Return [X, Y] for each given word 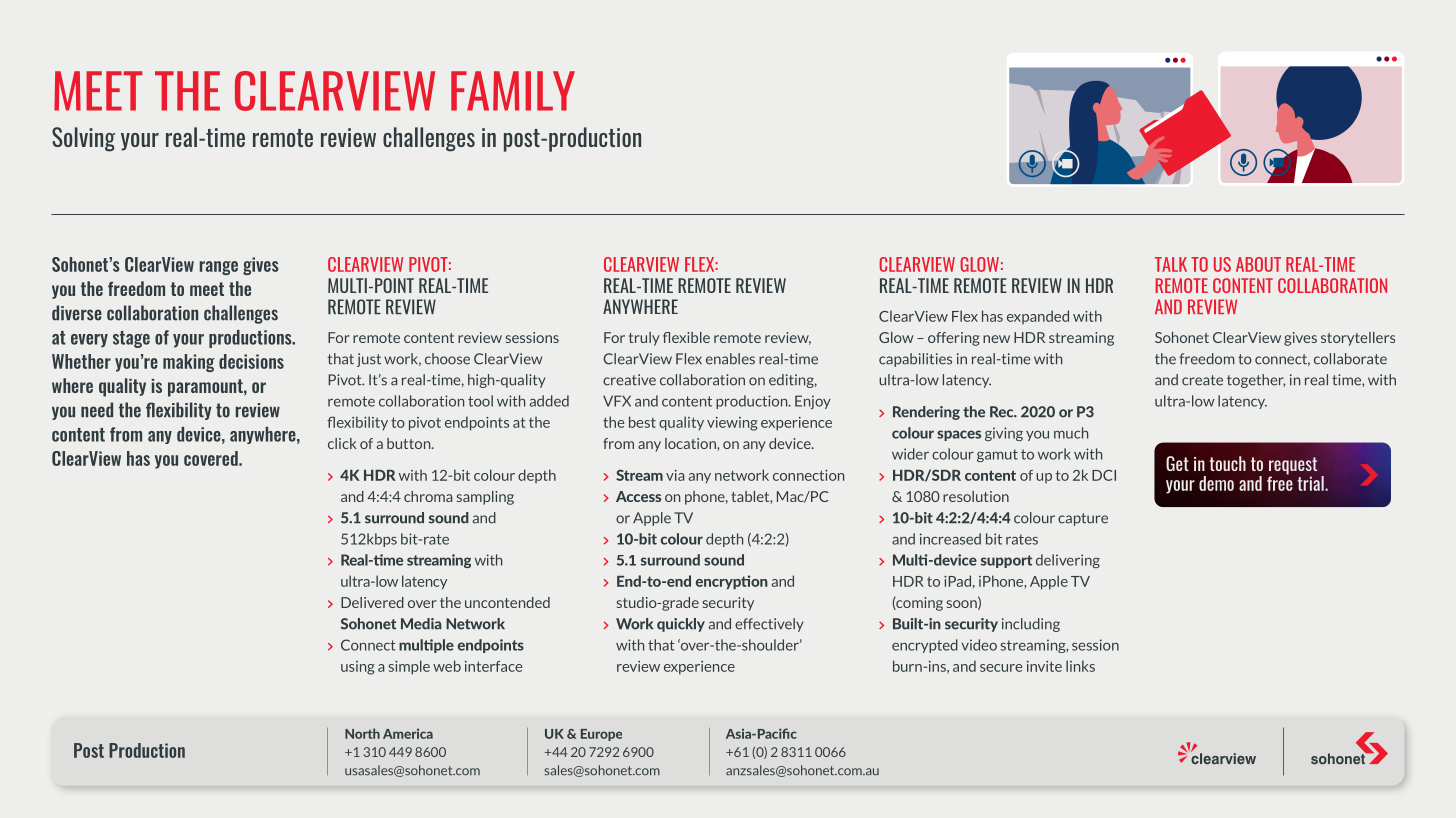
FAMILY [513, 91]
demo [1216, 483]
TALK [1171, 264]
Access [638, 496]
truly [644, 339]
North [362, 733]
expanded [1038, 317]
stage [131, 339]
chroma [428, 496]
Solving [83, 139]
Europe [601, 735]
